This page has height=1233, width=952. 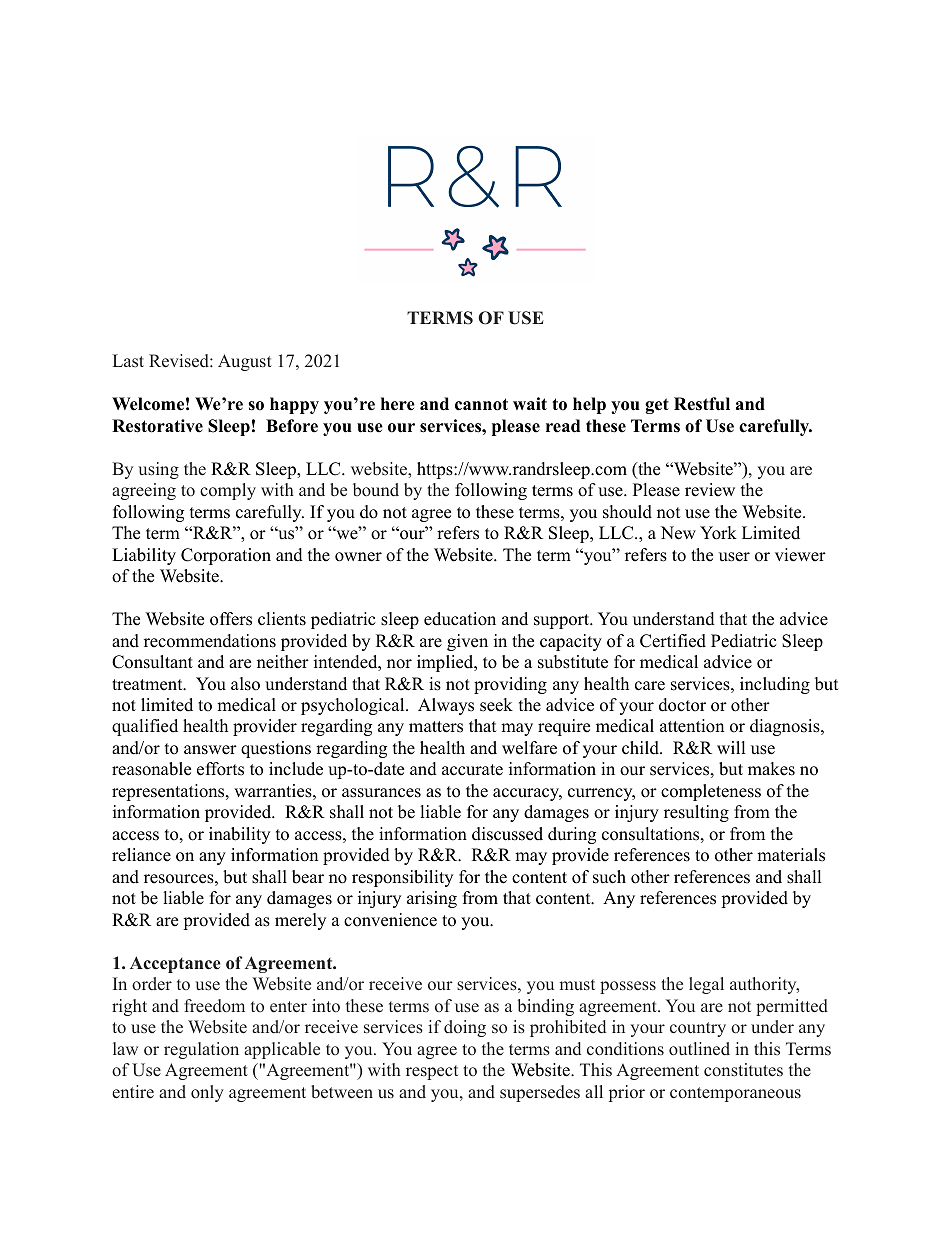 What do you see at coordinates (481, 404) in the page?
I see `cannot` at bounding box center [481, 404].
